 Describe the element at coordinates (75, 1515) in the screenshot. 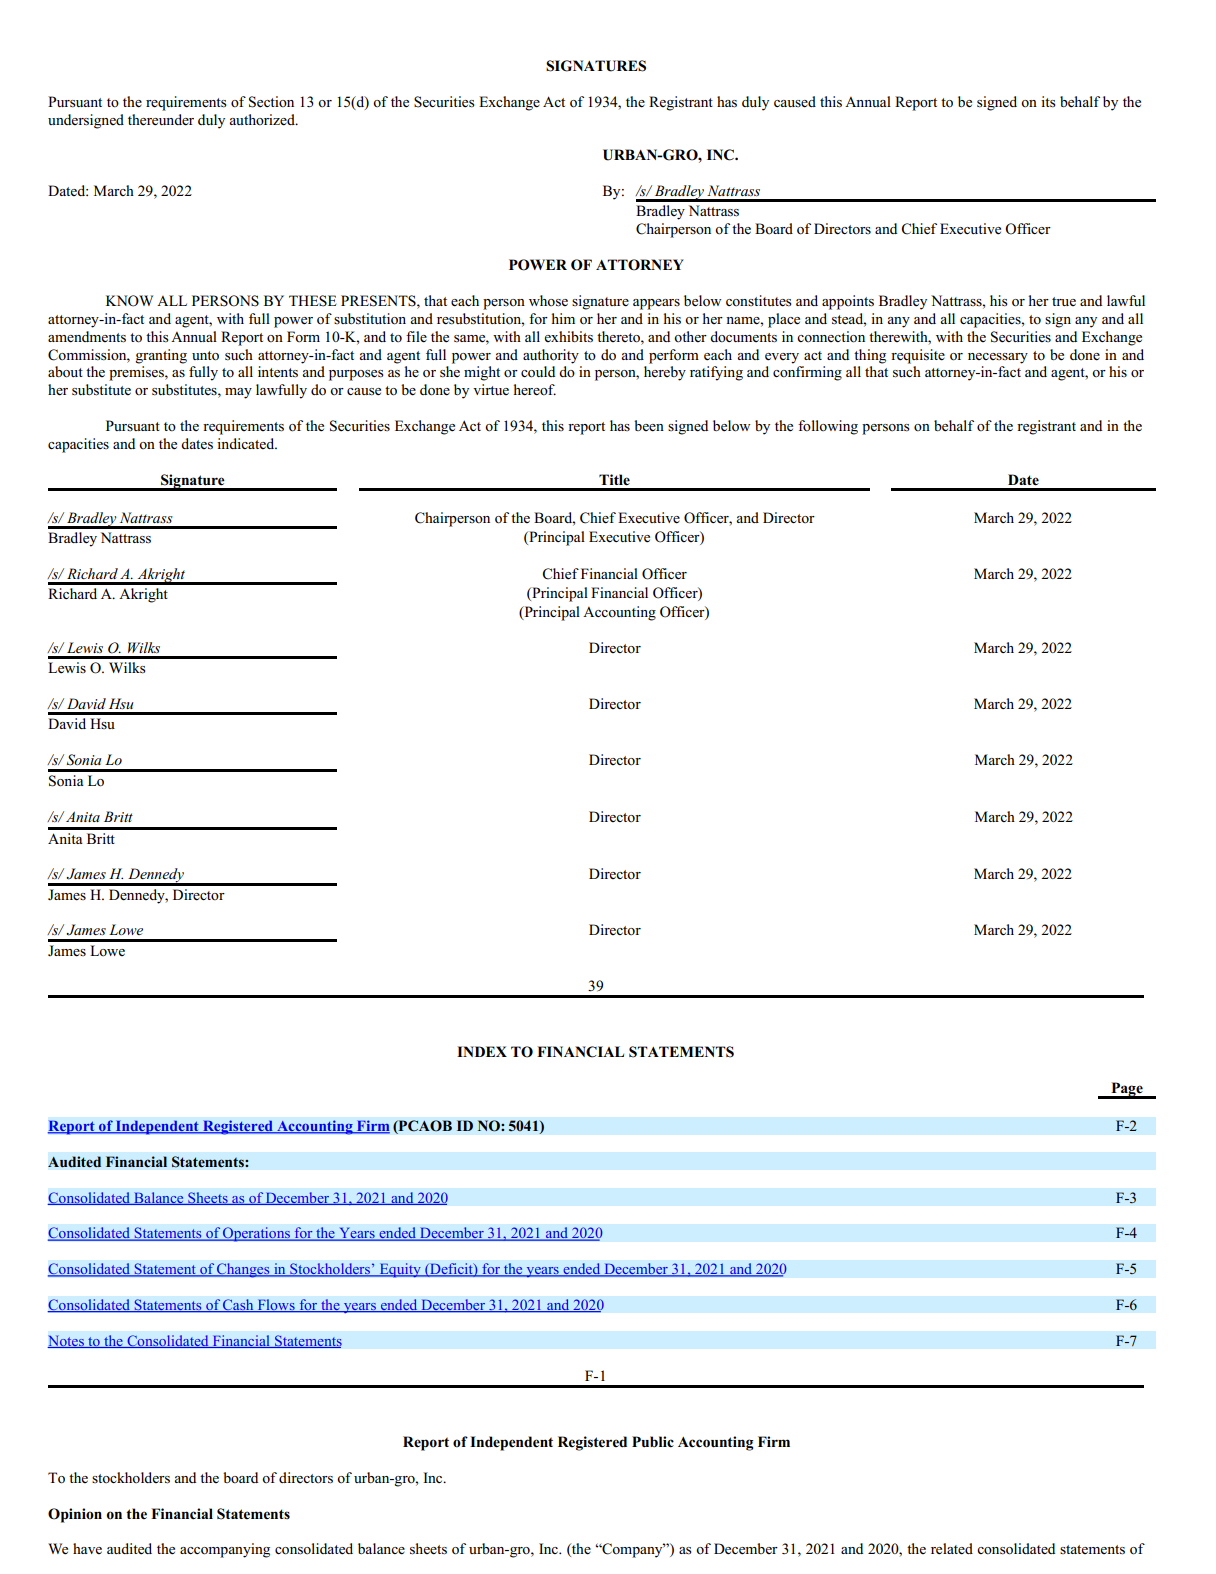

I see `Opinion` at that location.
